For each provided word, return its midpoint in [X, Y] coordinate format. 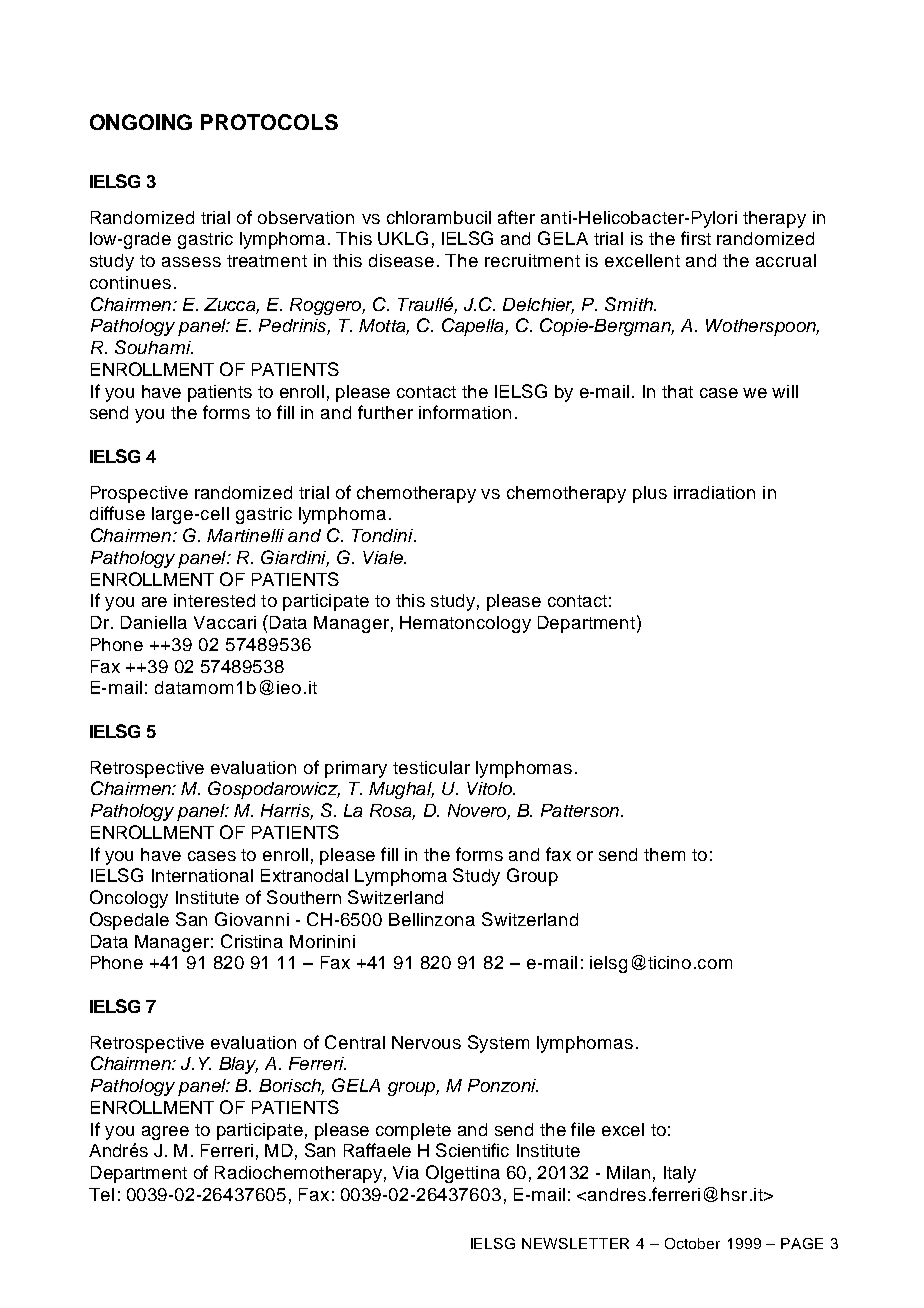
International [202, 875]
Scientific [472, 1150]
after [516, 217]
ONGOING [141, 122]
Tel [101, 1194]
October [692, 1243]
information [465, 412]
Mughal [401, 790]
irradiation [714, 492]
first [696, 238]
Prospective [139, 494]
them [664, 854]
